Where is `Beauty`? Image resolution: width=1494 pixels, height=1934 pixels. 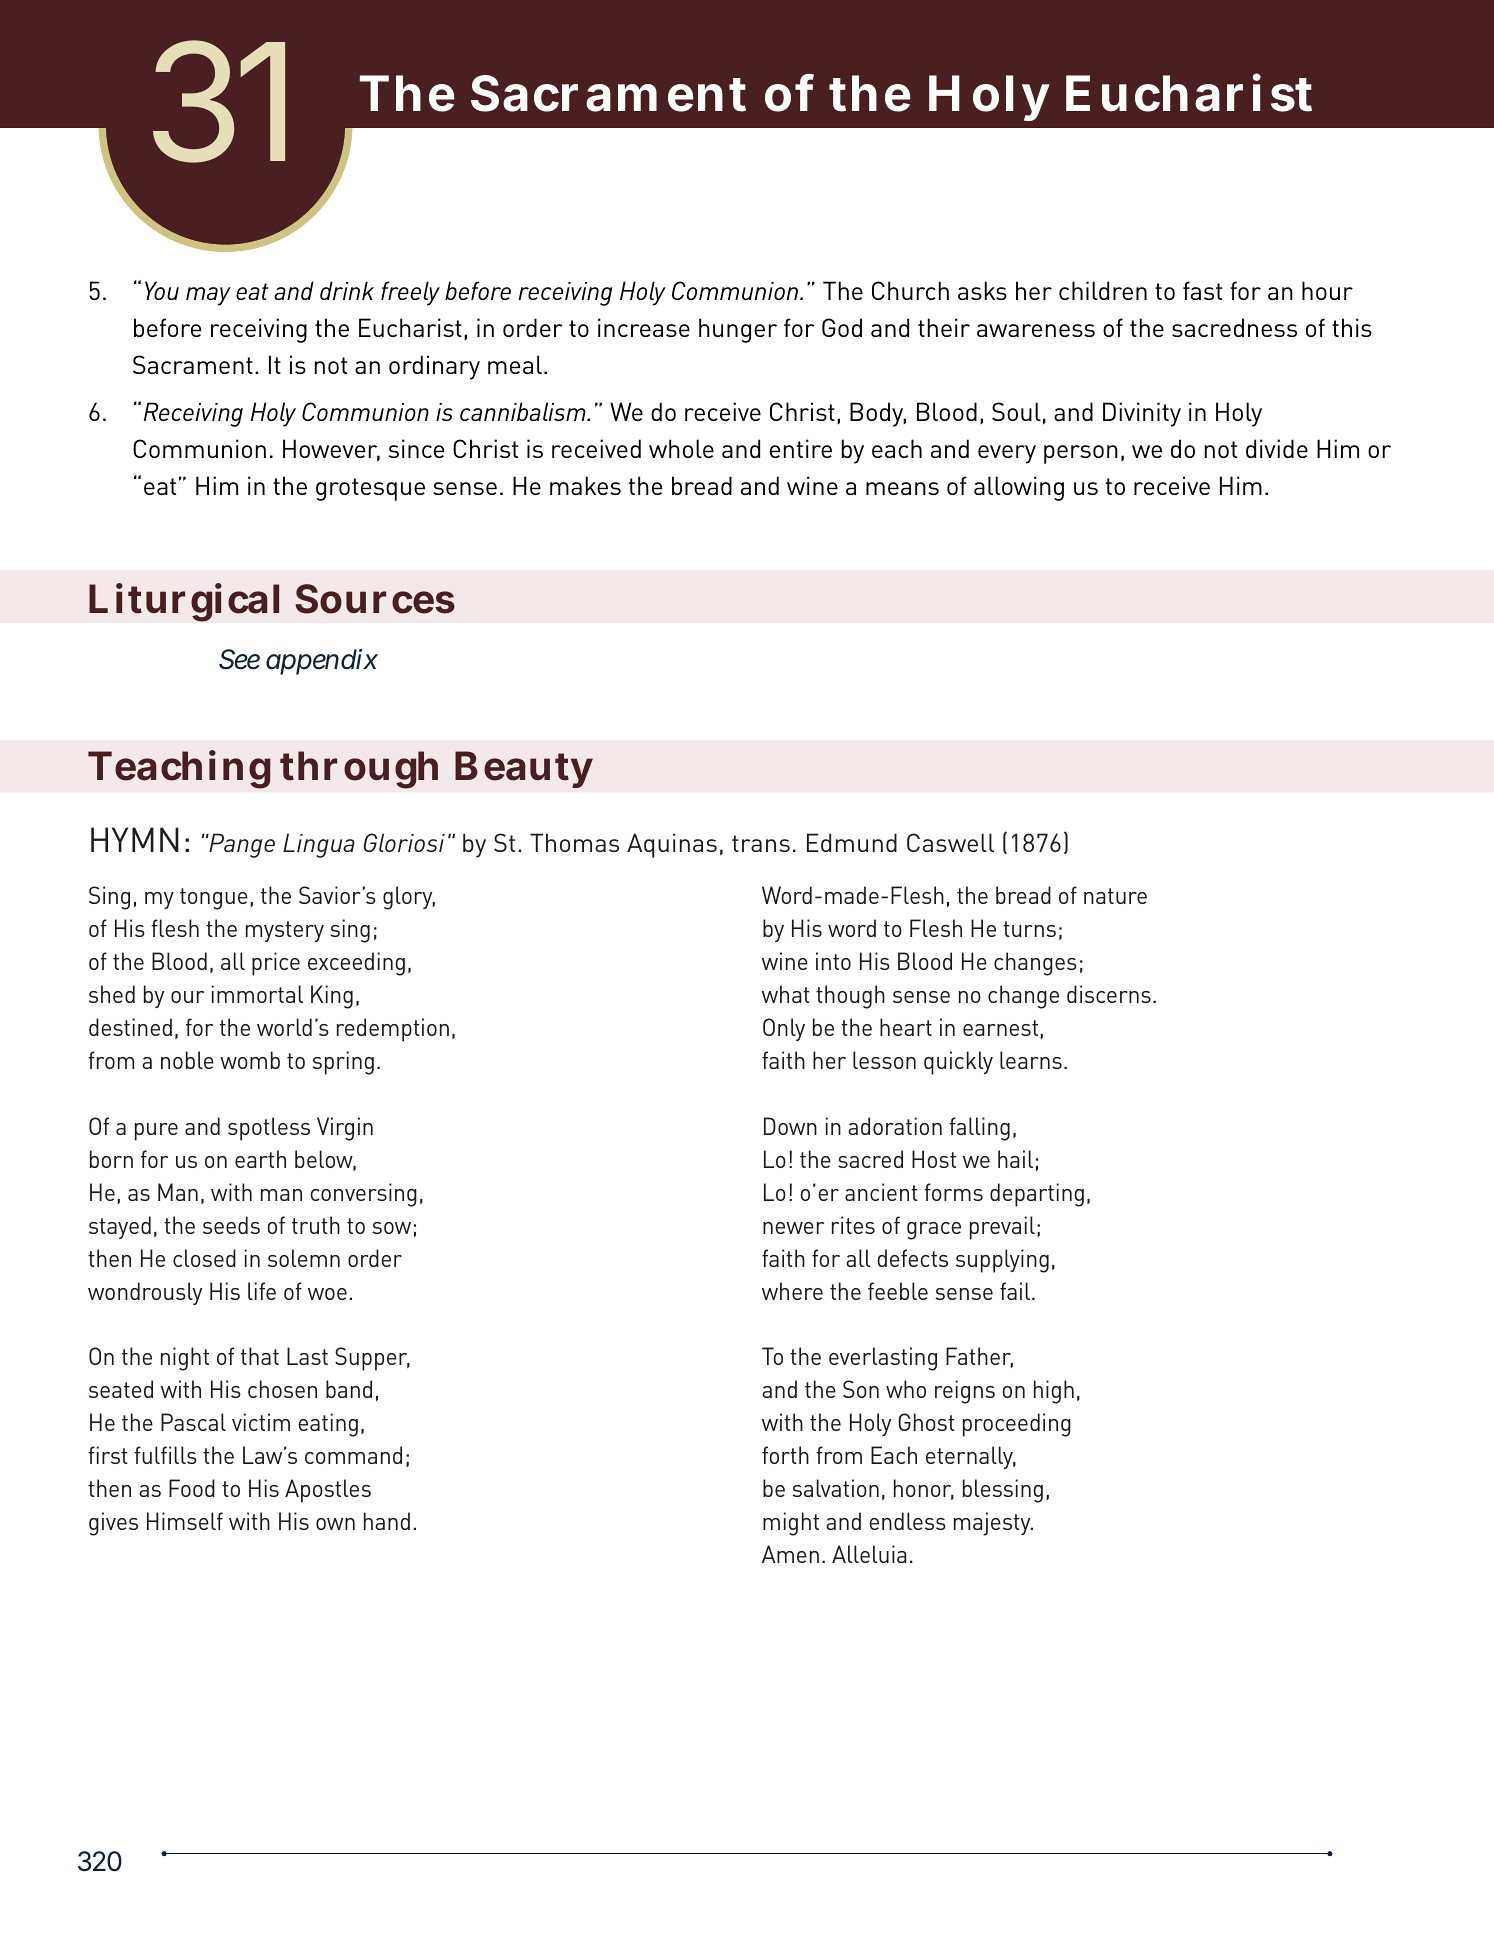 Beauty is located at coordinates (523, 769).
